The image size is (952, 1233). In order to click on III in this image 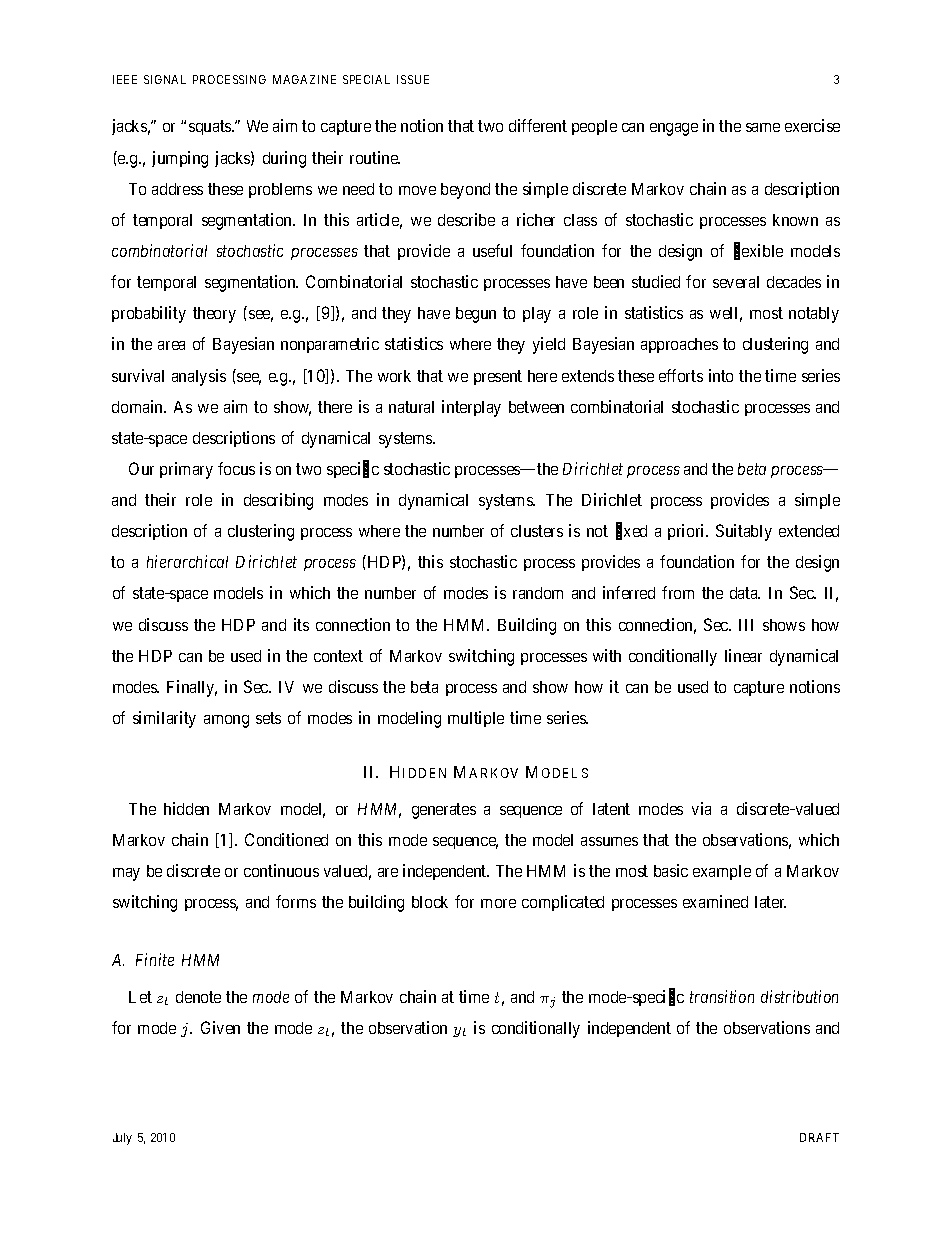, I will do `click(746, 625)`.
